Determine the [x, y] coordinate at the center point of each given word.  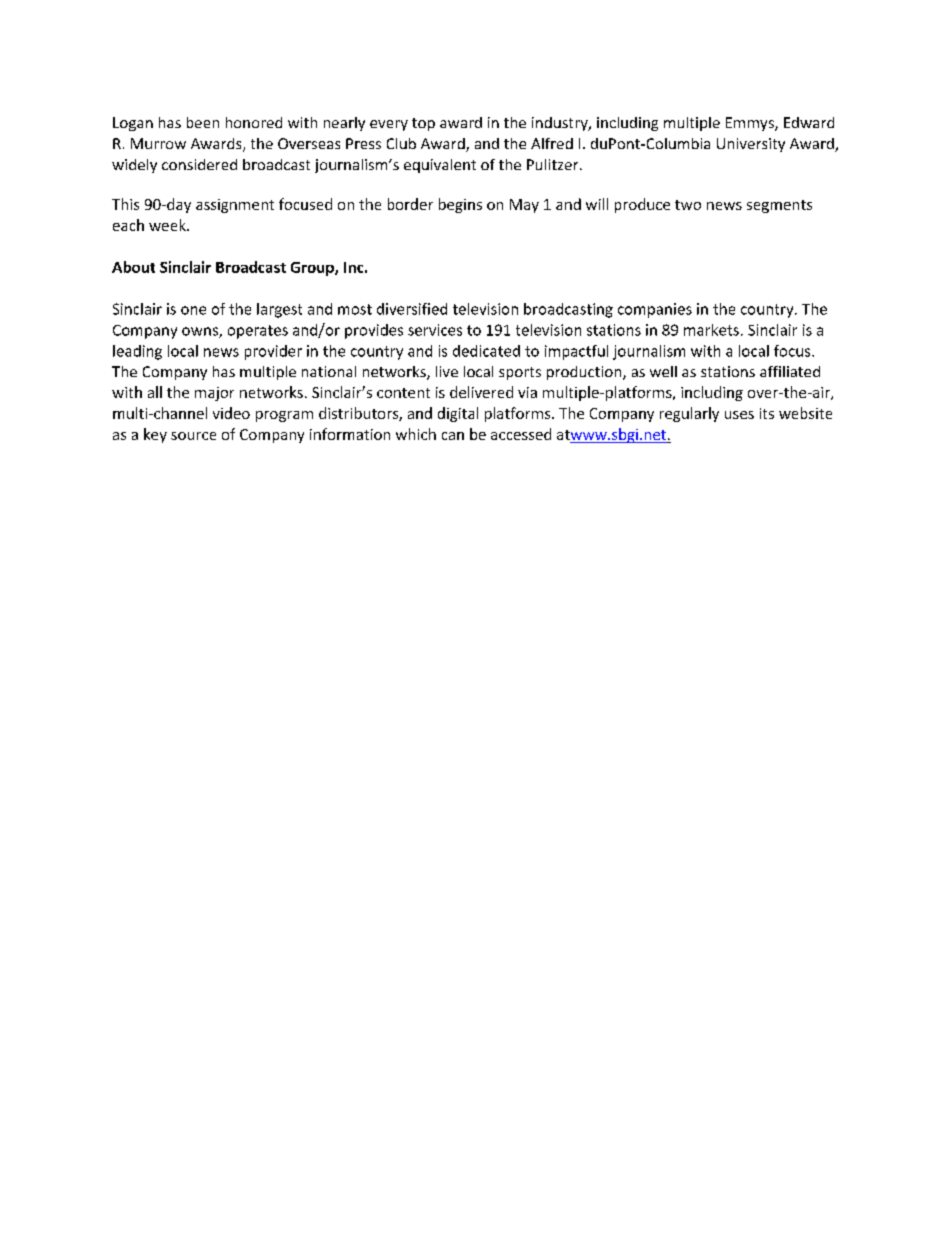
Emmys [751, 124]
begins [460, 205]
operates [258, 332]
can [453, 436]
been [203, 122]
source [193, 436]
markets [711, 330]
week [168, 225]
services [435, 330]
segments [779, 206]
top [423, 124]
